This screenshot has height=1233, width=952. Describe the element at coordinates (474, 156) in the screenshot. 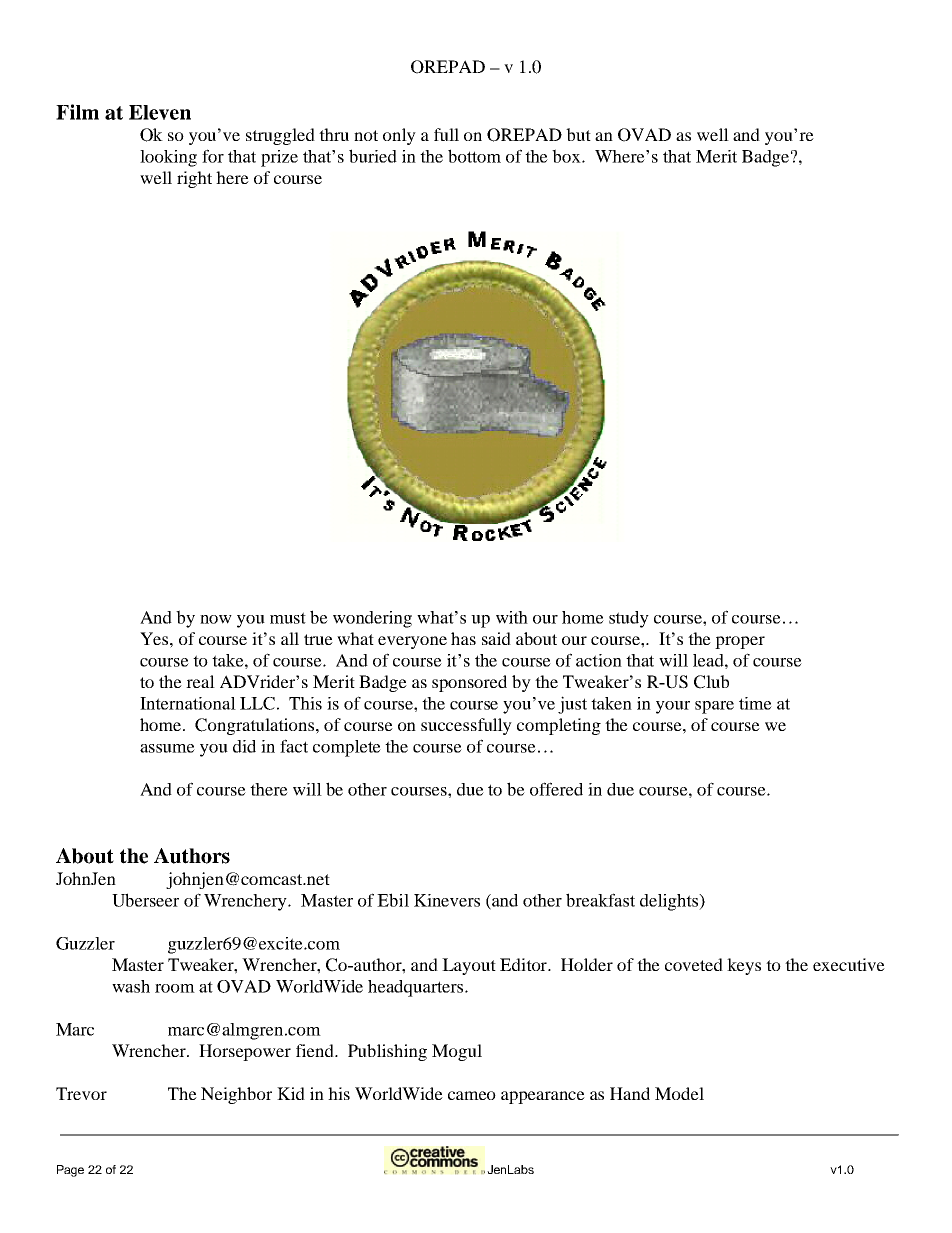

I see `bottom` at that location.
